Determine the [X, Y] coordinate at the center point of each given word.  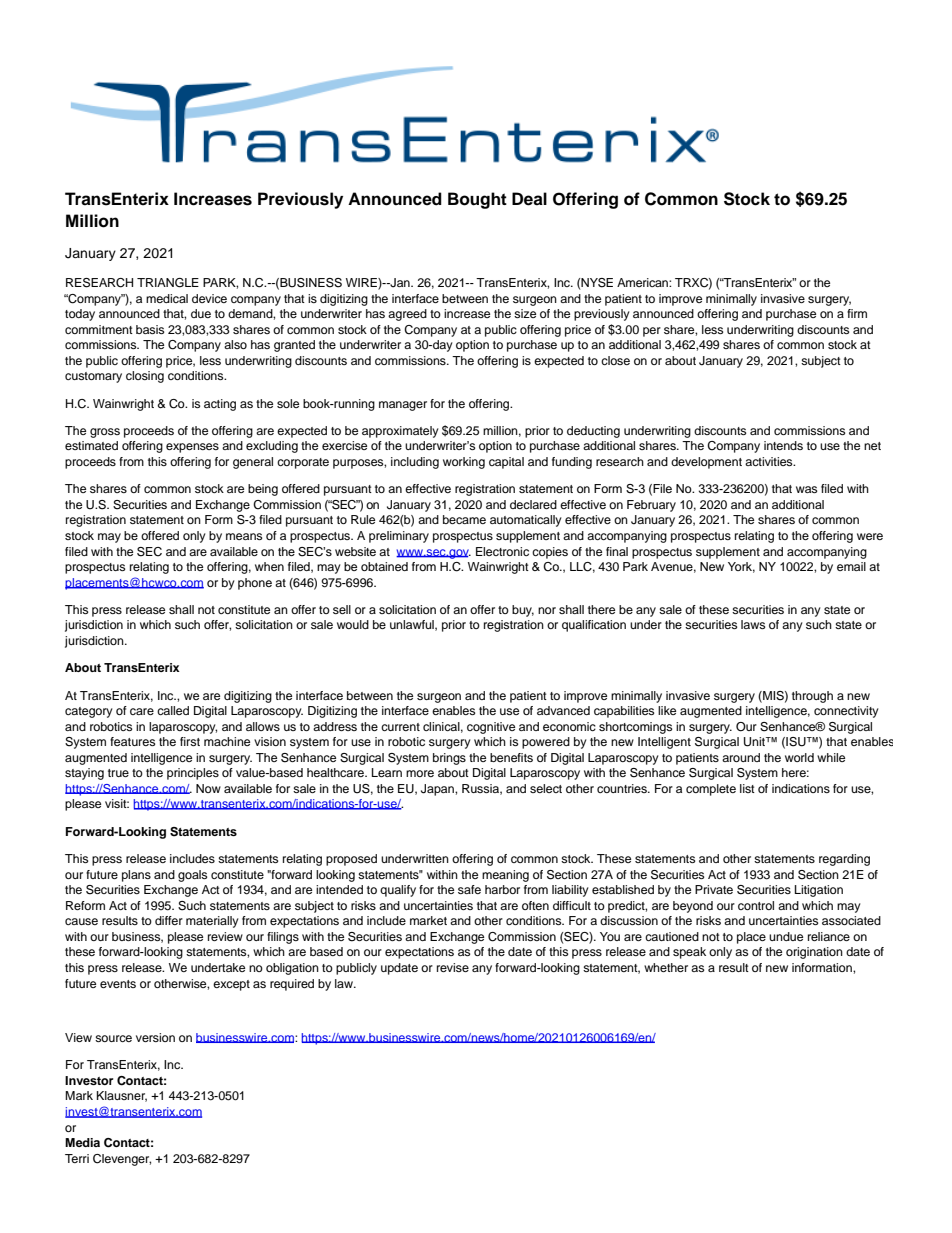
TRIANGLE [168, 283]
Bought [477, 200]
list [747, 788]
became [464, 519]
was [806, 489]
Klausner [122, 1096]
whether [666, 967]
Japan [438, 790]
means [244, 536]
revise [453, 967]
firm [857, 313]
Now [208, 788]
